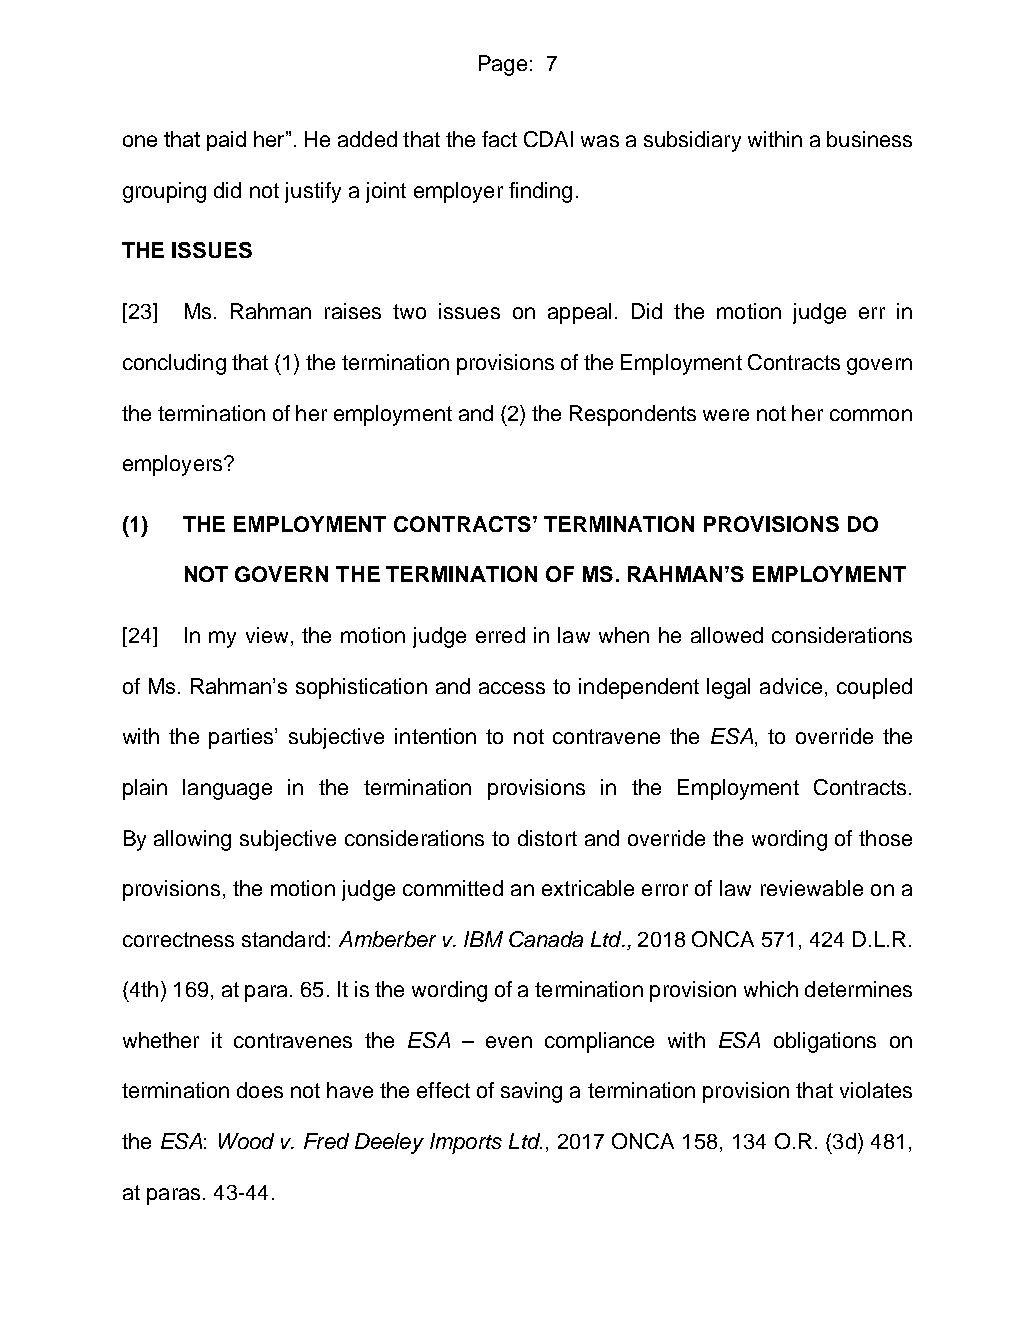  I want to click on were, so click(726, 415).
